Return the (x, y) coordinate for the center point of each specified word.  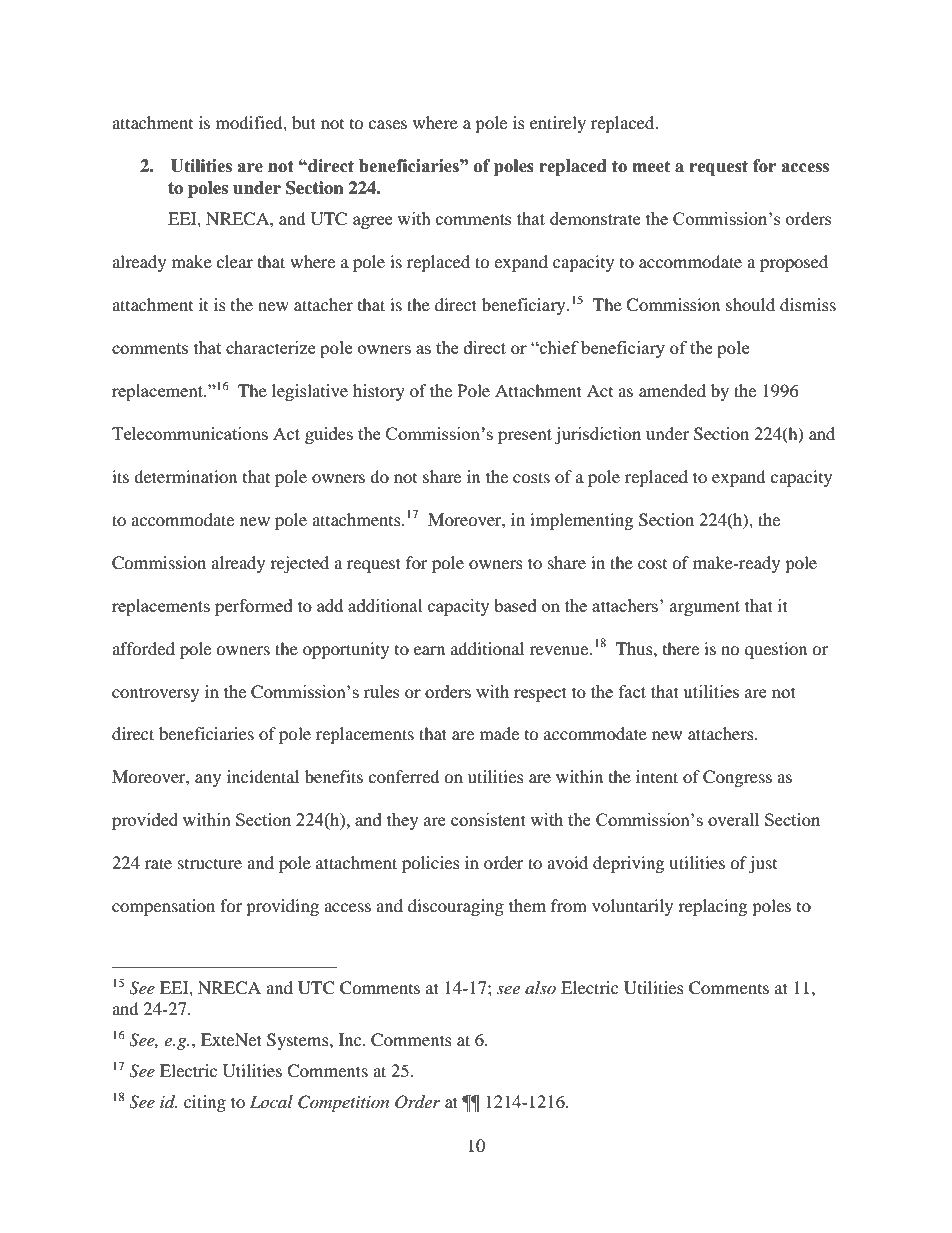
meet (651, 166)
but (304, 122)
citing (205, 1103)
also (540, 987)
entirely (558, 124)
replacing (712, 907)
